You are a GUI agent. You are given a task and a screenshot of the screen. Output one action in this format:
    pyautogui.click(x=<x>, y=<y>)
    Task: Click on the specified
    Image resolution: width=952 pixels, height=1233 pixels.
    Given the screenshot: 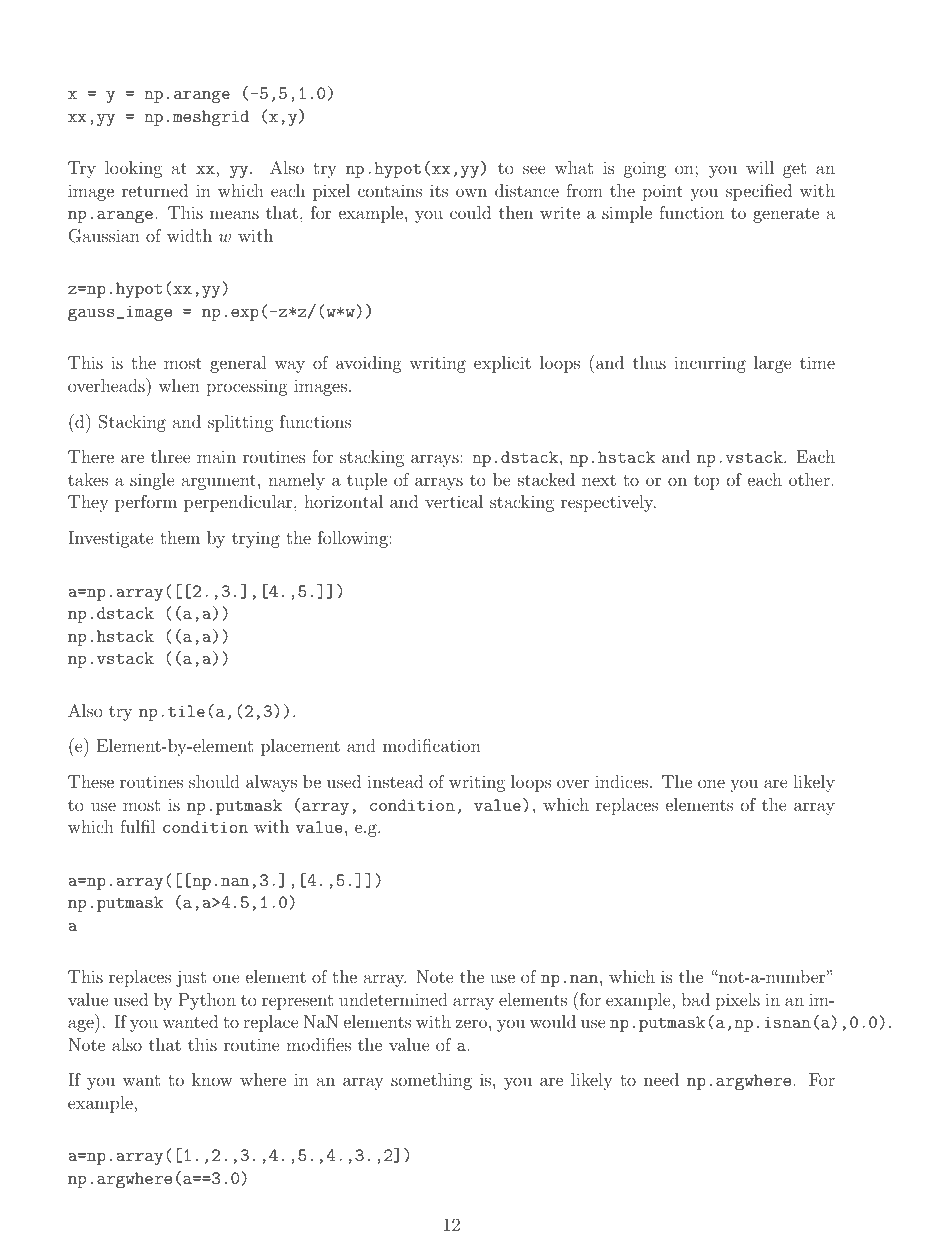 What is the action you would take?
    pyautogui.click(x=759, y=192)
